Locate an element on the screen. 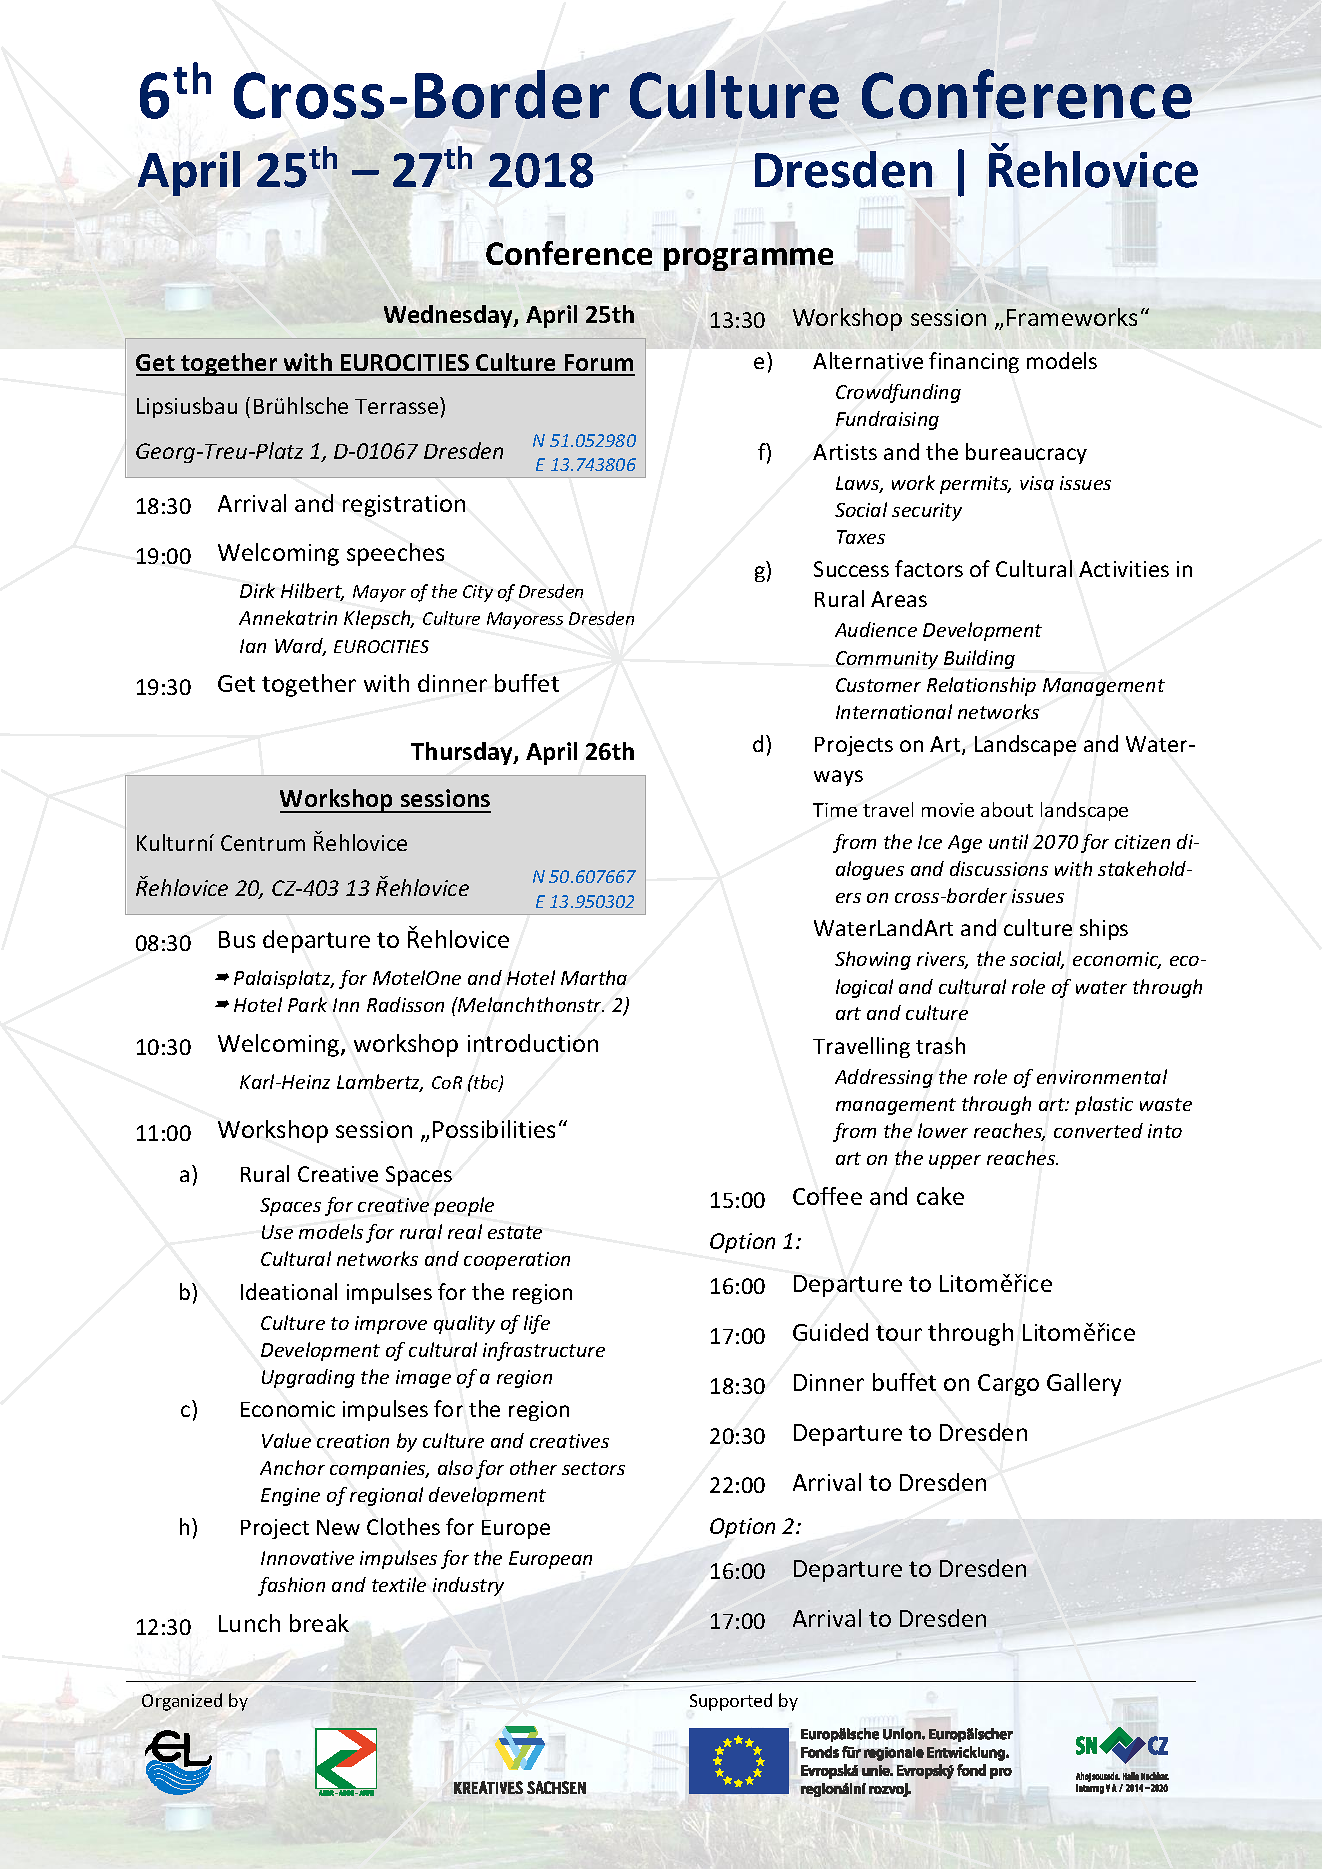 This screenshot has width=1322, height=1869. infrastructure is located at coordinates (544, 1351).
